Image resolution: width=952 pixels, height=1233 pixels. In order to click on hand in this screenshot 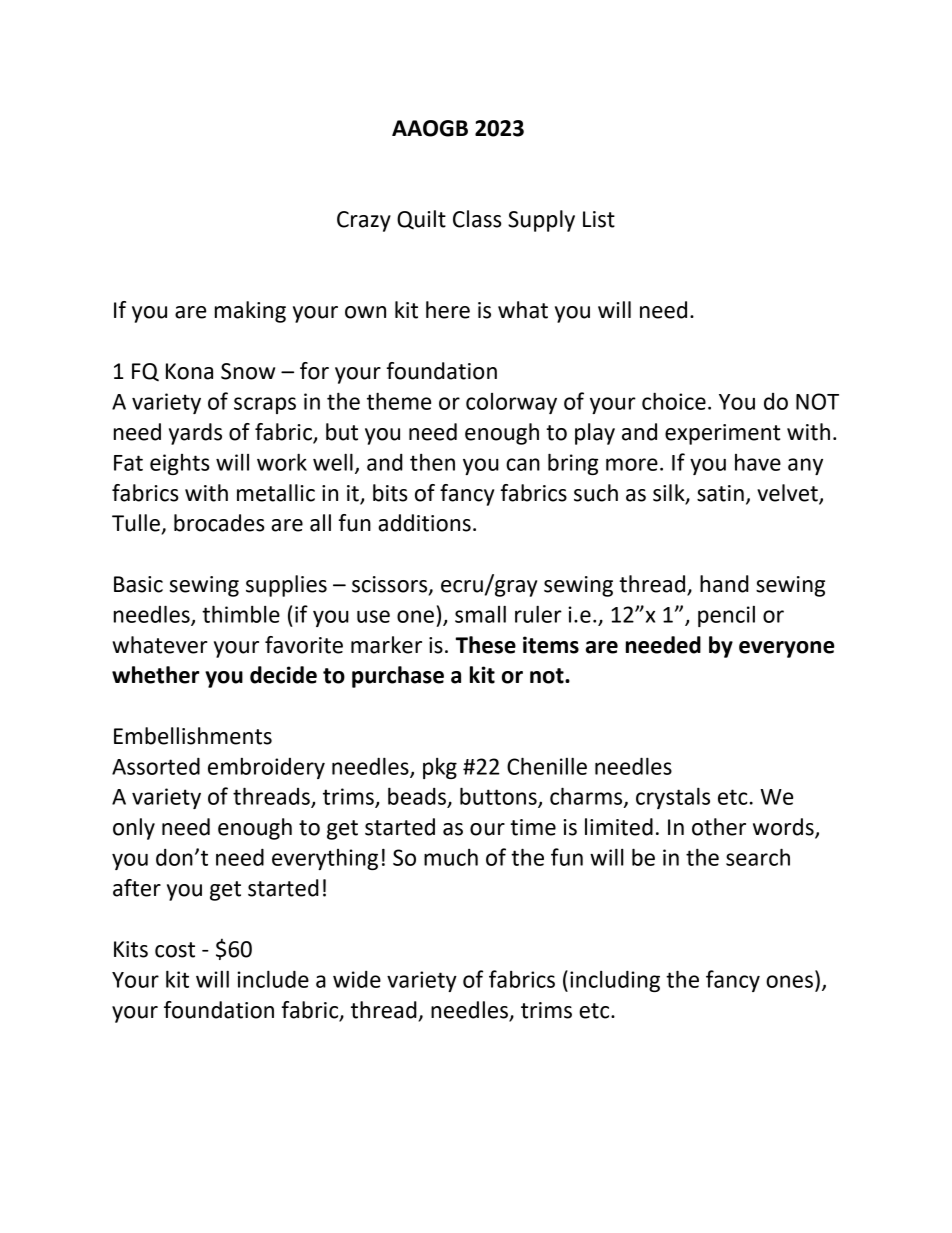, I will do `click(724, 584)`.
